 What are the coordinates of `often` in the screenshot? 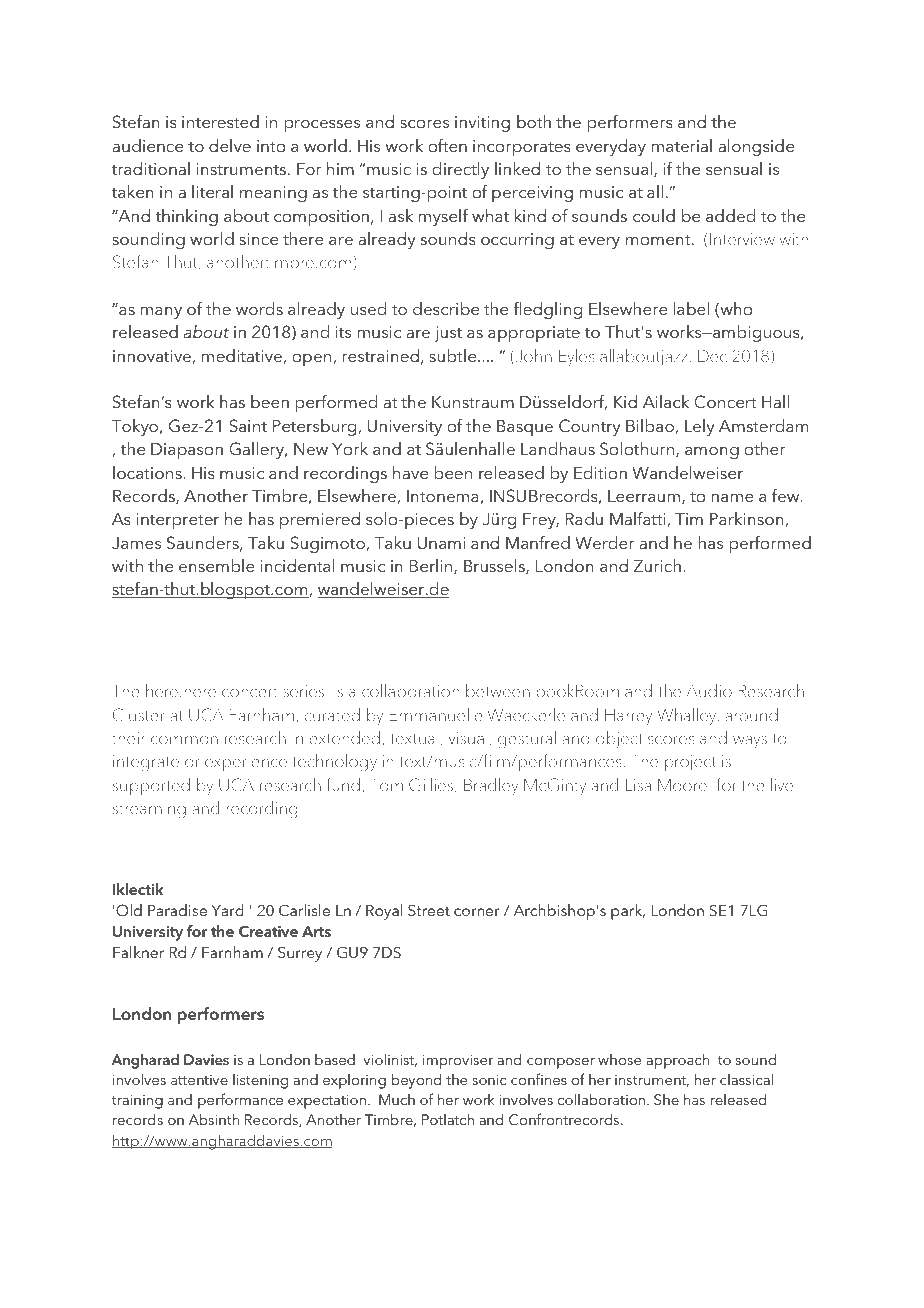 It's located at (447, 145).
